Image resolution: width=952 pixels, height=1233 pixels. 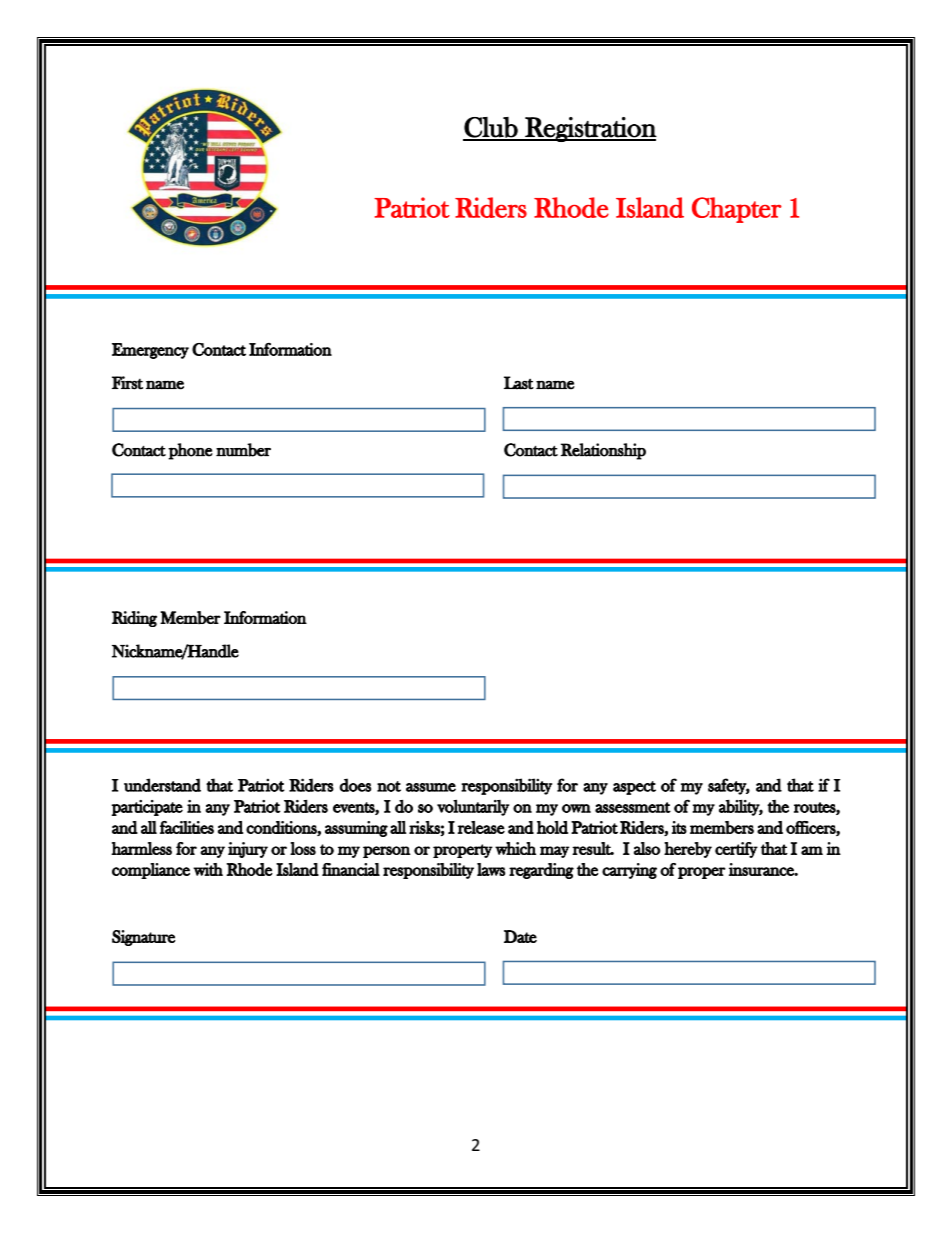 I want to click on Relationship, so click(x=603, y=451).
